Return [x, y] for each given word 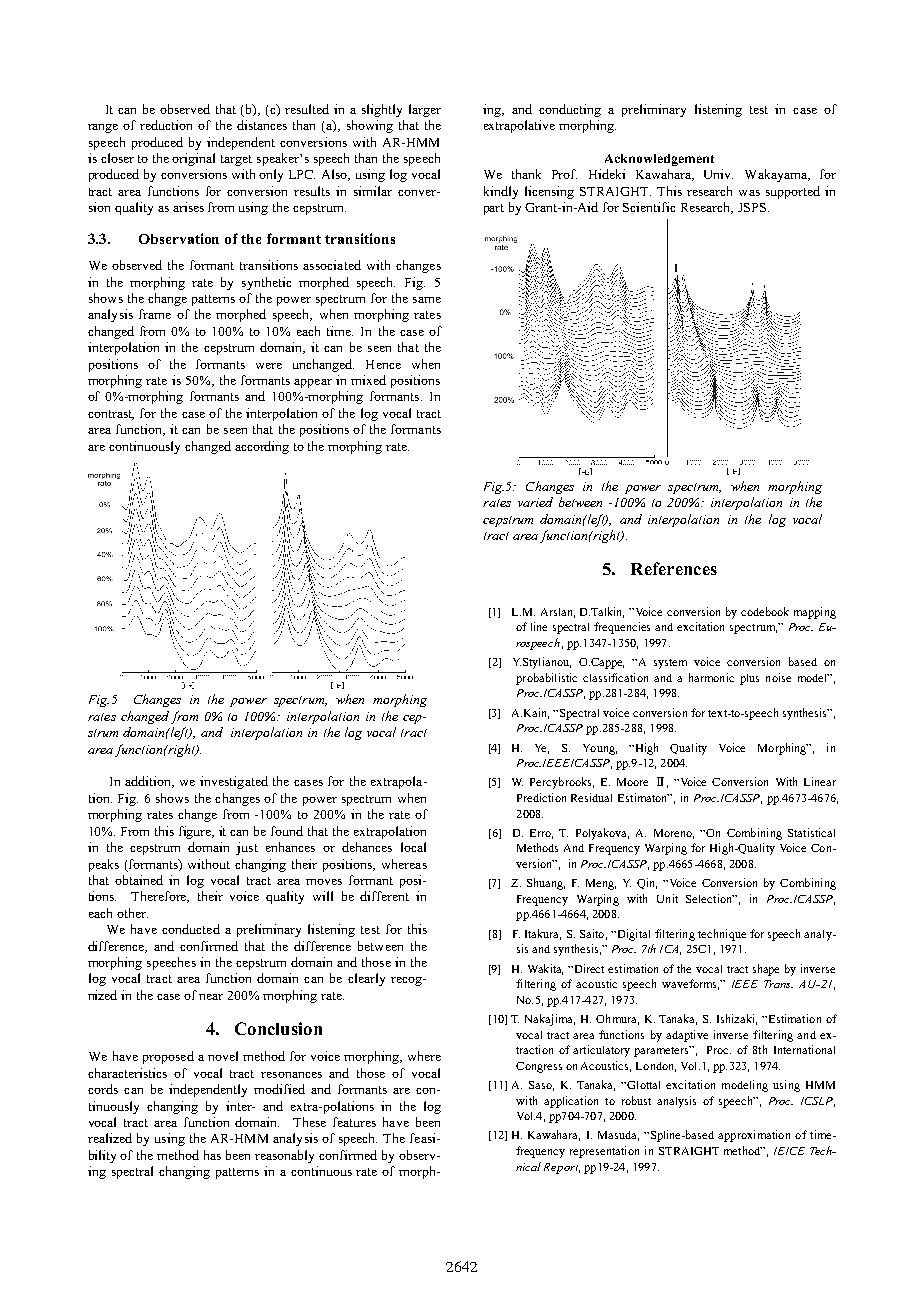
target [236, 160]
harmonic [711, 677]
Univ [718, 174]
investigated [234, 782]
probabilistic [546, 679]
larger [425, 110]
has [212, 1155]
